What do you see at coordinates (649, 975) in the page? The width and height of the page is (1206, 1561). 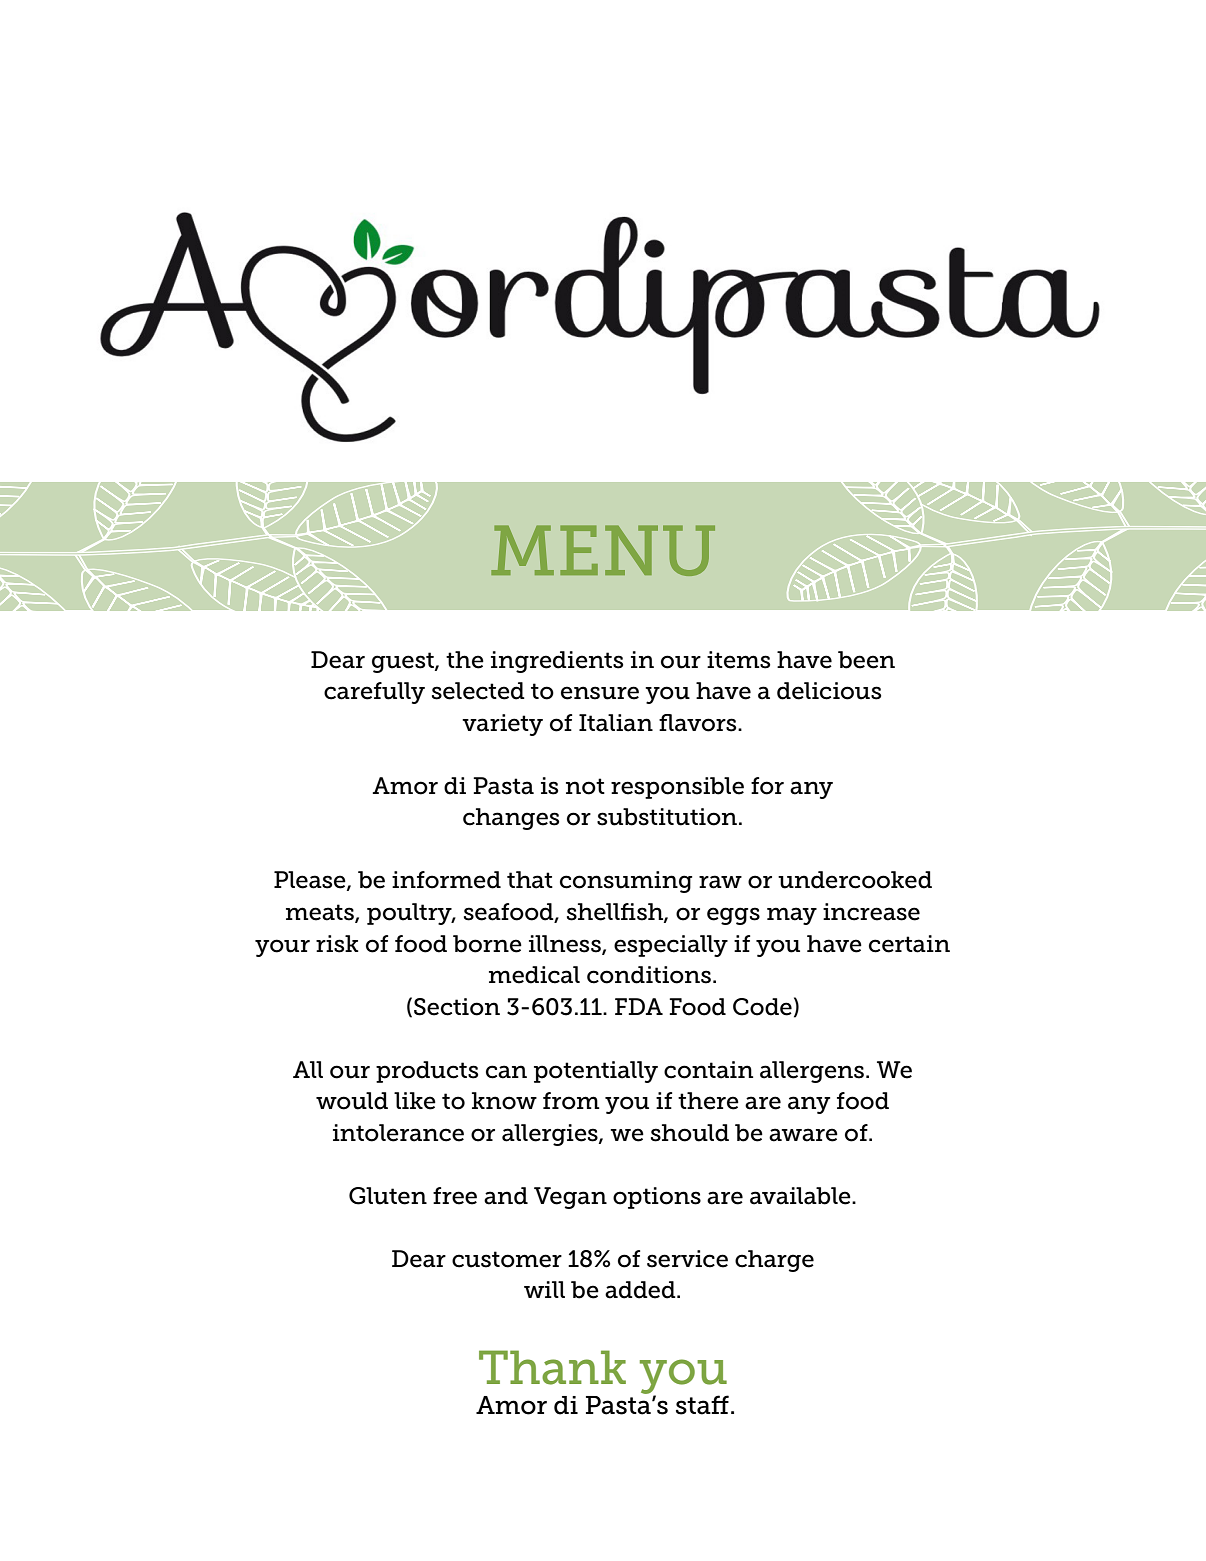 I see `conditions` at bounding box center [649, 975].
